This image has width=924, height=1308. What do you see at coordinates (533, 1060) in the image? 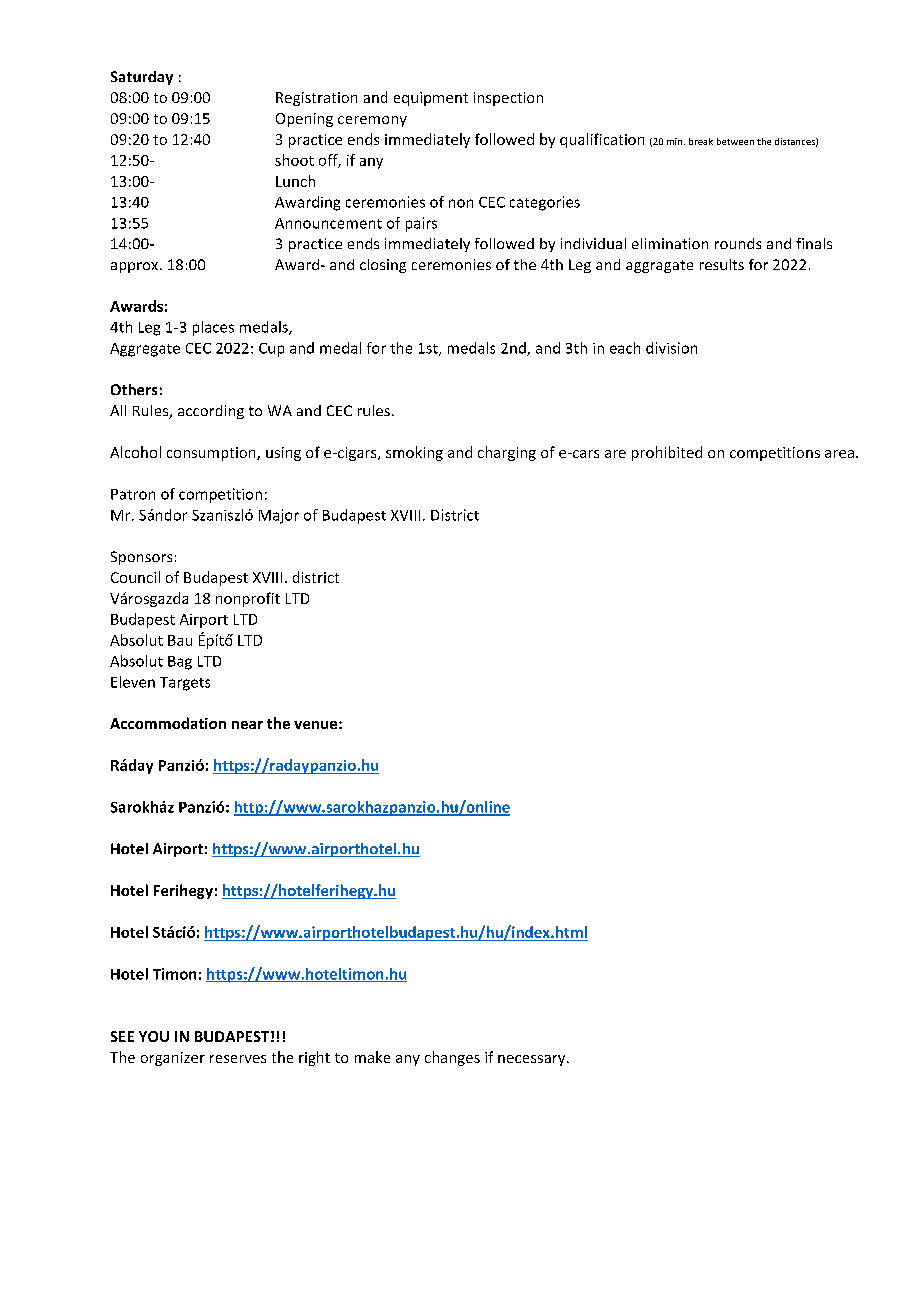
I see `necessary` at bounding box center [533, 1060].
